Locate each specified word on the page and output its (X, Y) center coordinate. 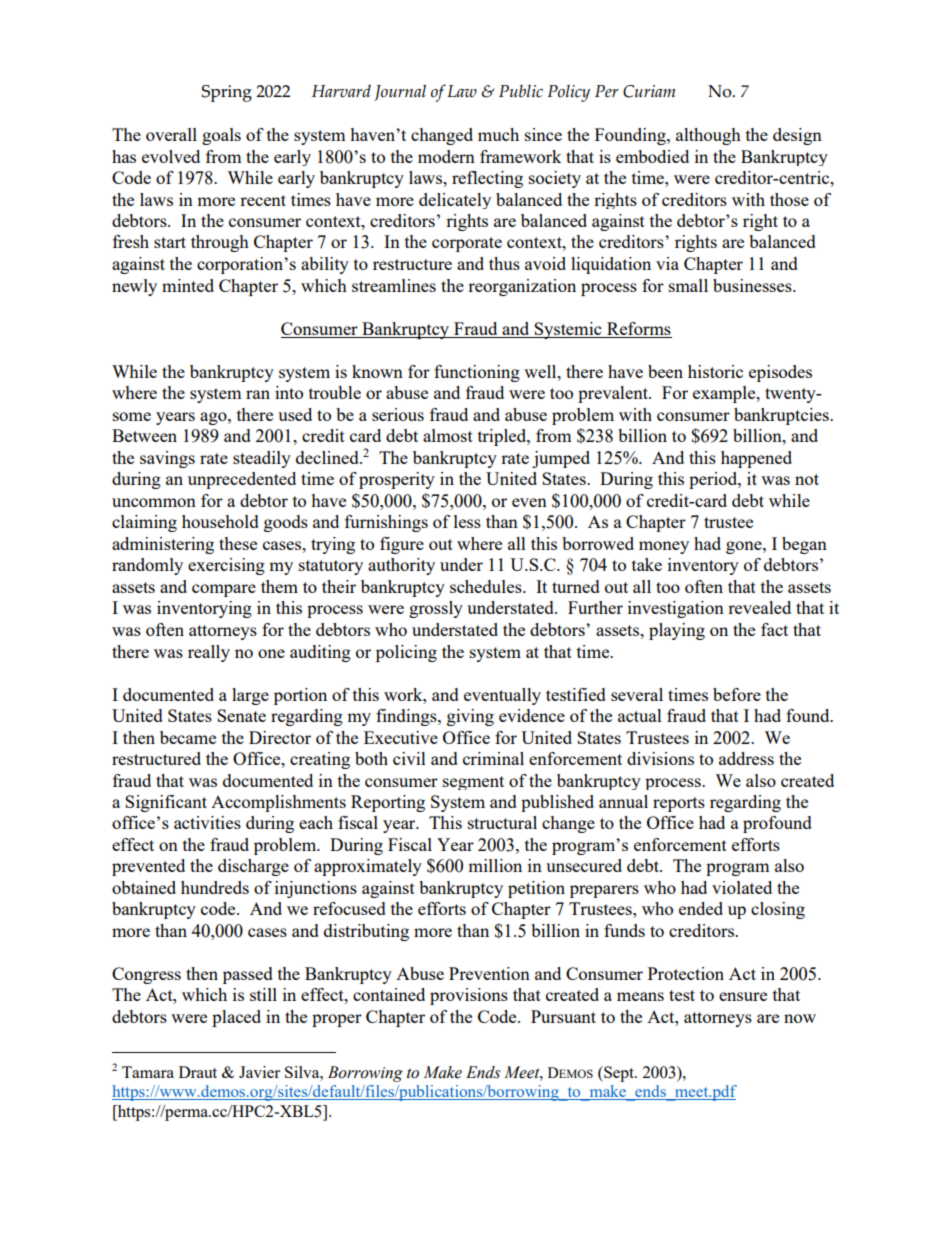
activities (207, 822)
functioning (477, 373)
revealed (759, 607)
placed (236, 1018)
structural (502, 822)
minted (188, 285)
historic (715, 371)
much (498, 134)
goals (221, 136)
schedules (487, 586)
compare (224, 590)
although (708, 136)
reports (679, 804)
